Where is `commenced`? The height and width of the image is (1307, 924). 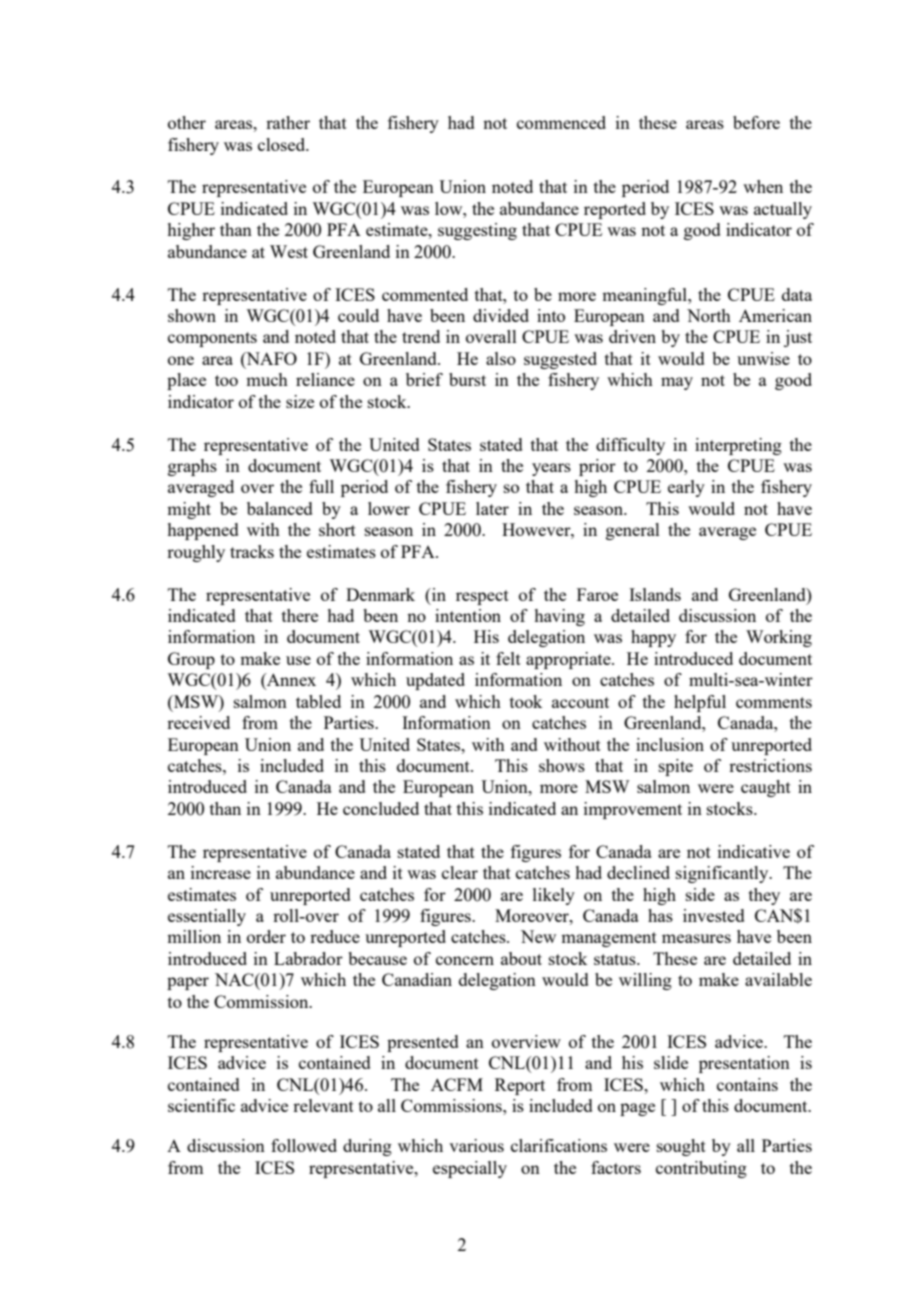 commenced is located at coordinates (561, 122).
